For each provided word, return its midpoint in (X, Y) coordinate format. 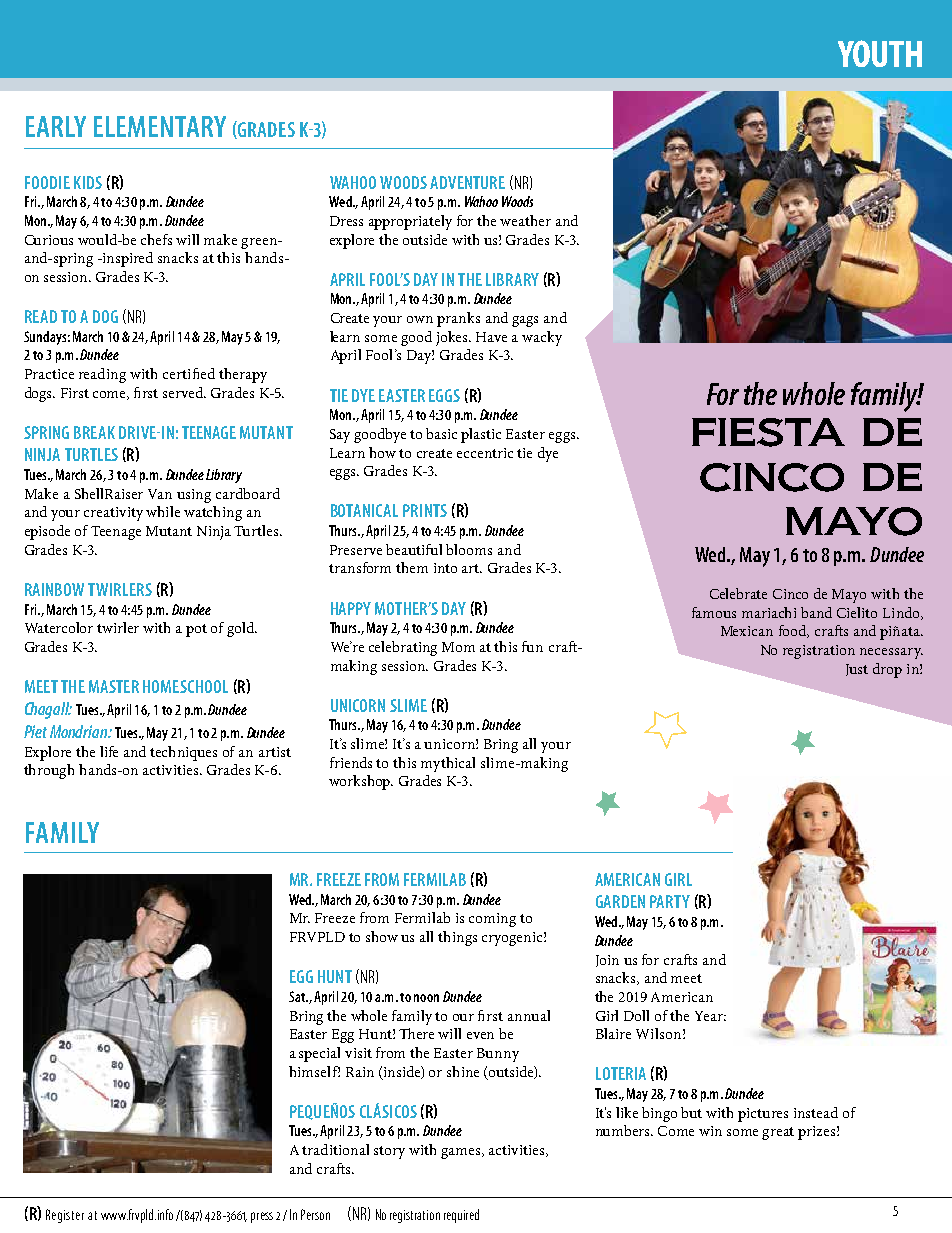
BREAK (94, 432)
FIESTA (768, 432)
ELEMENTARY (160, 126)
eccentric (485, 453)
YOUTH (880, 53)
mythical (448, 764)
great (778, 1133)
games (462, 1153)
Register (65, 1216)
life (109, 751)
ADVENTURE (467, 182)
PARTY (670, 901)
